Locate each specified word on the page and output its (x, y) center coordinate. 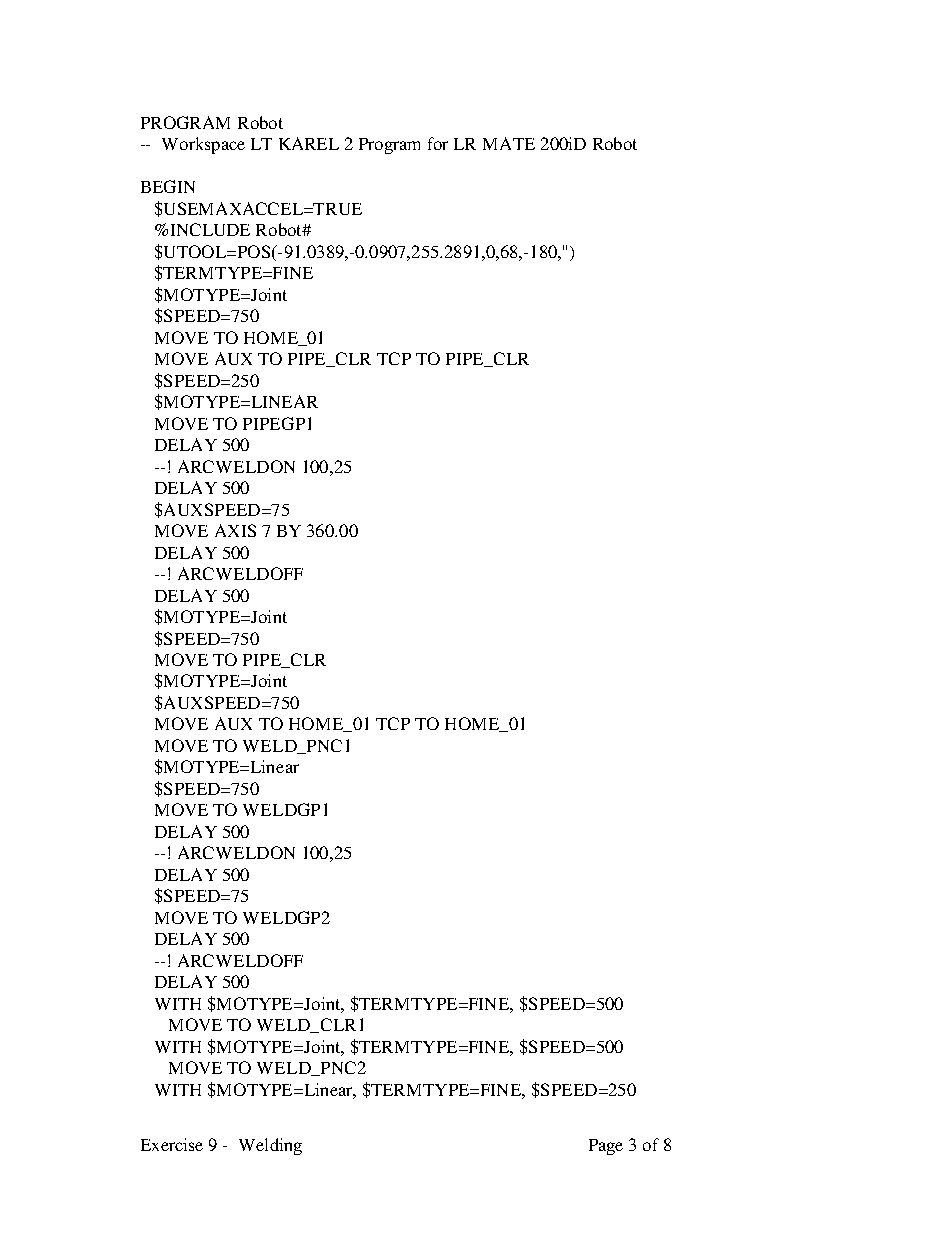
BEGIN (168, 186)
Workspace (203, 145)
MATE (509, 143)
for (438, 143)
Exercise (172, 1144)
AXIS (235, 530)
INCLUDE (210, 229)
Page (606, 1147)
